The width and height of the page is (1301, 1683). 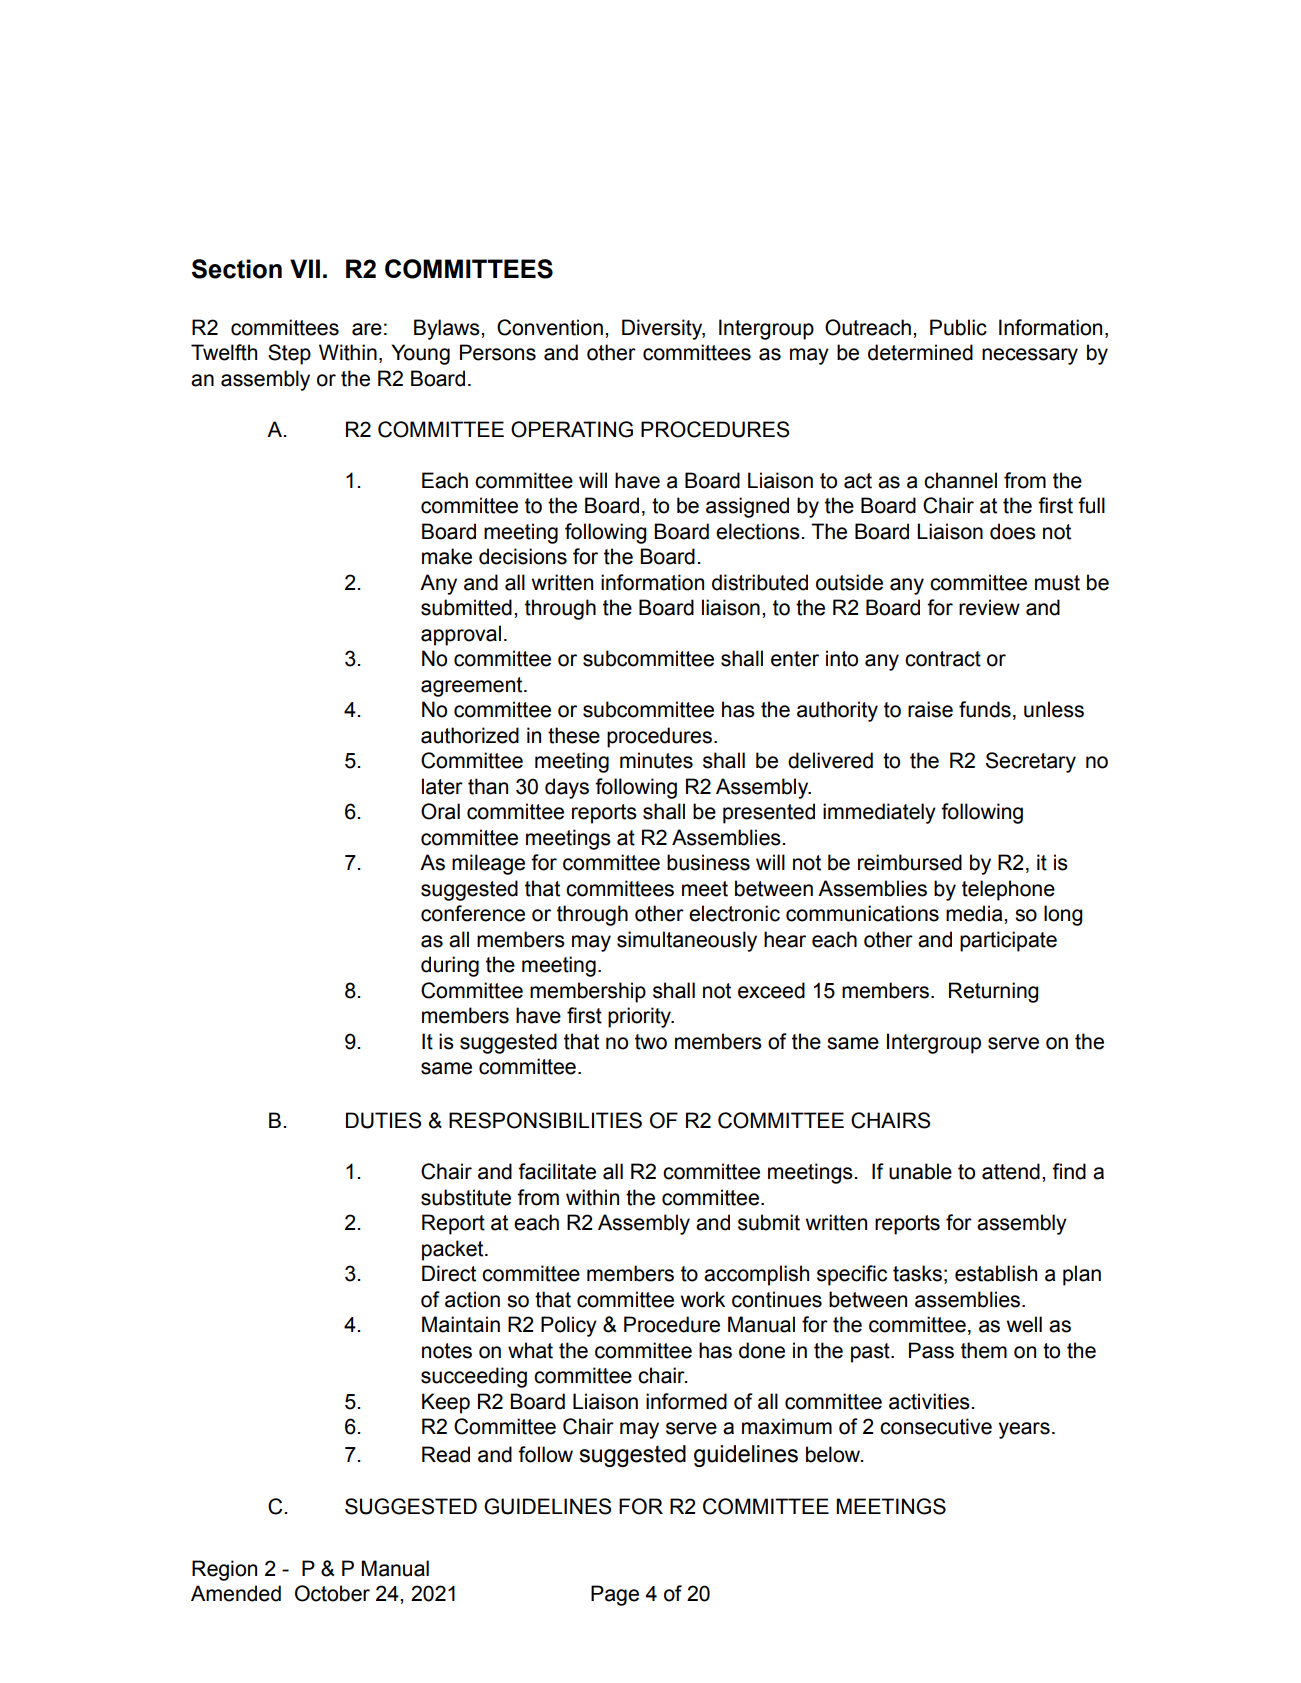 I want to click on simultaneously, so click(x=687, y=941).
